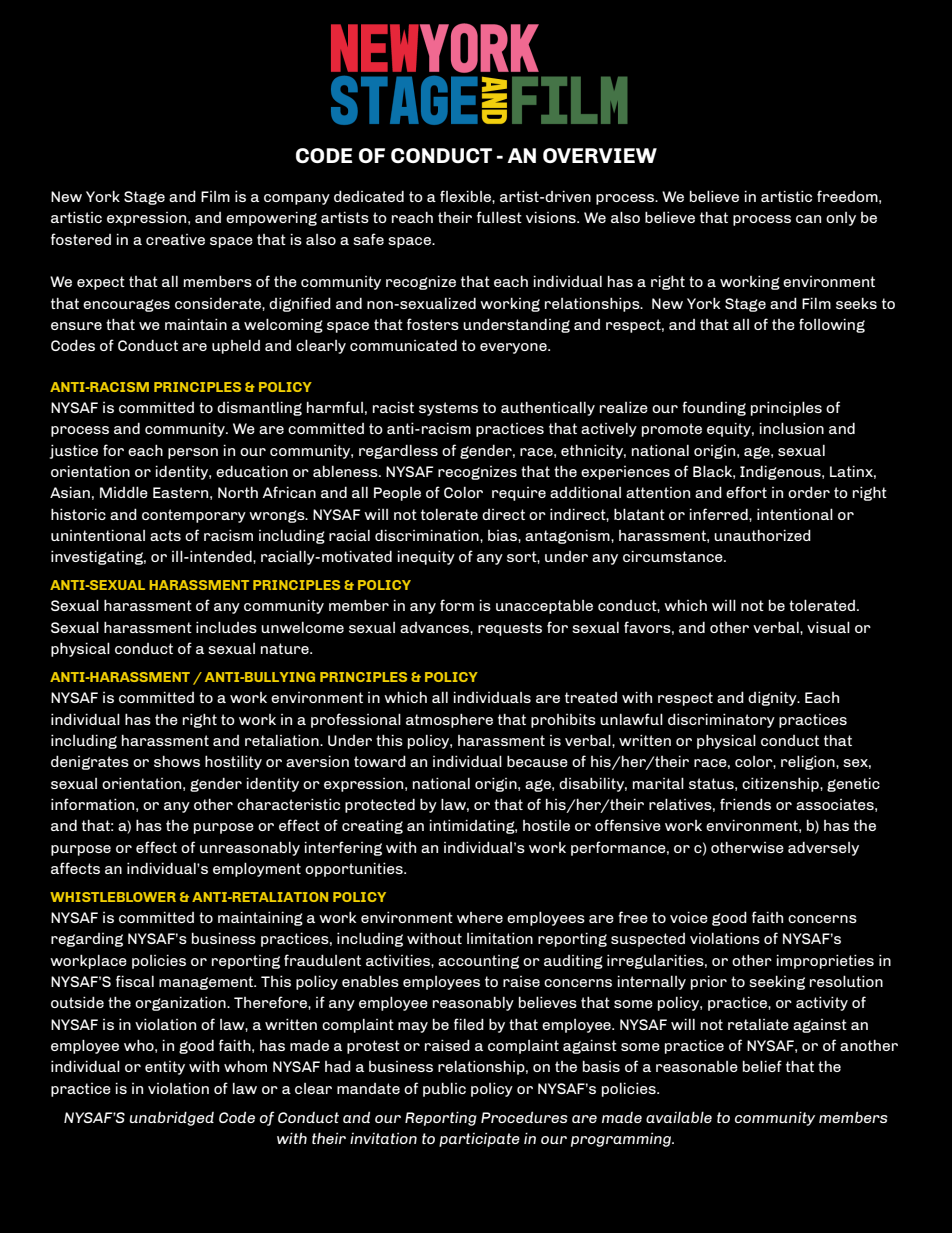 The height and width of the document is (1233, 952). What do you see at coordinates (823, 849) in the document?
I see `adversely` at bounding box center [823, 849].
